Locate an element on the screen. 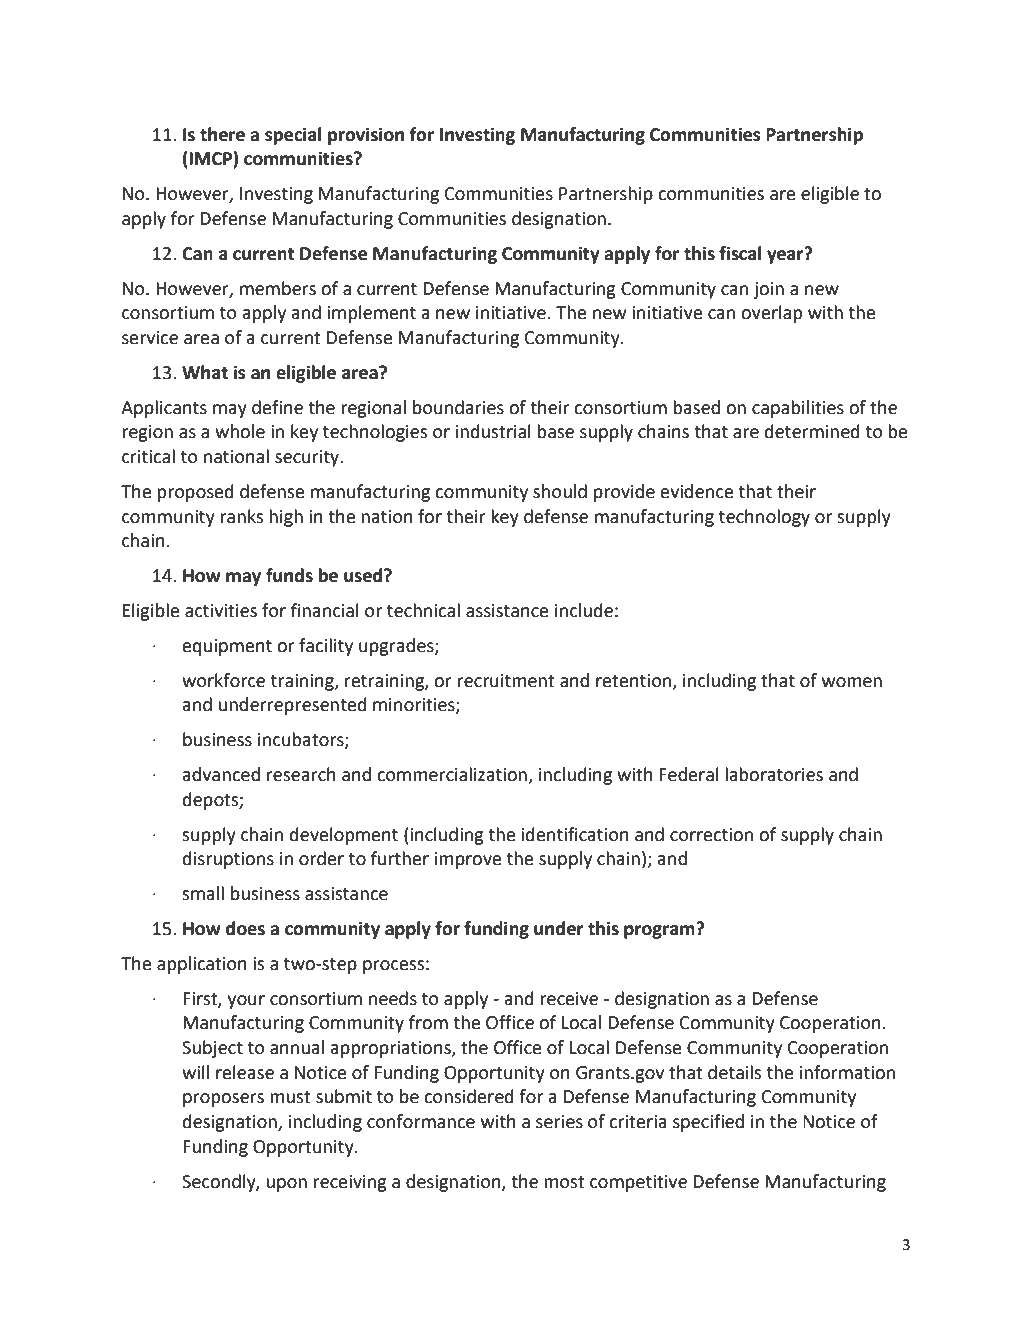 This screenshot has width=1032, height=1336. women is located at coordinates (852, 682).
